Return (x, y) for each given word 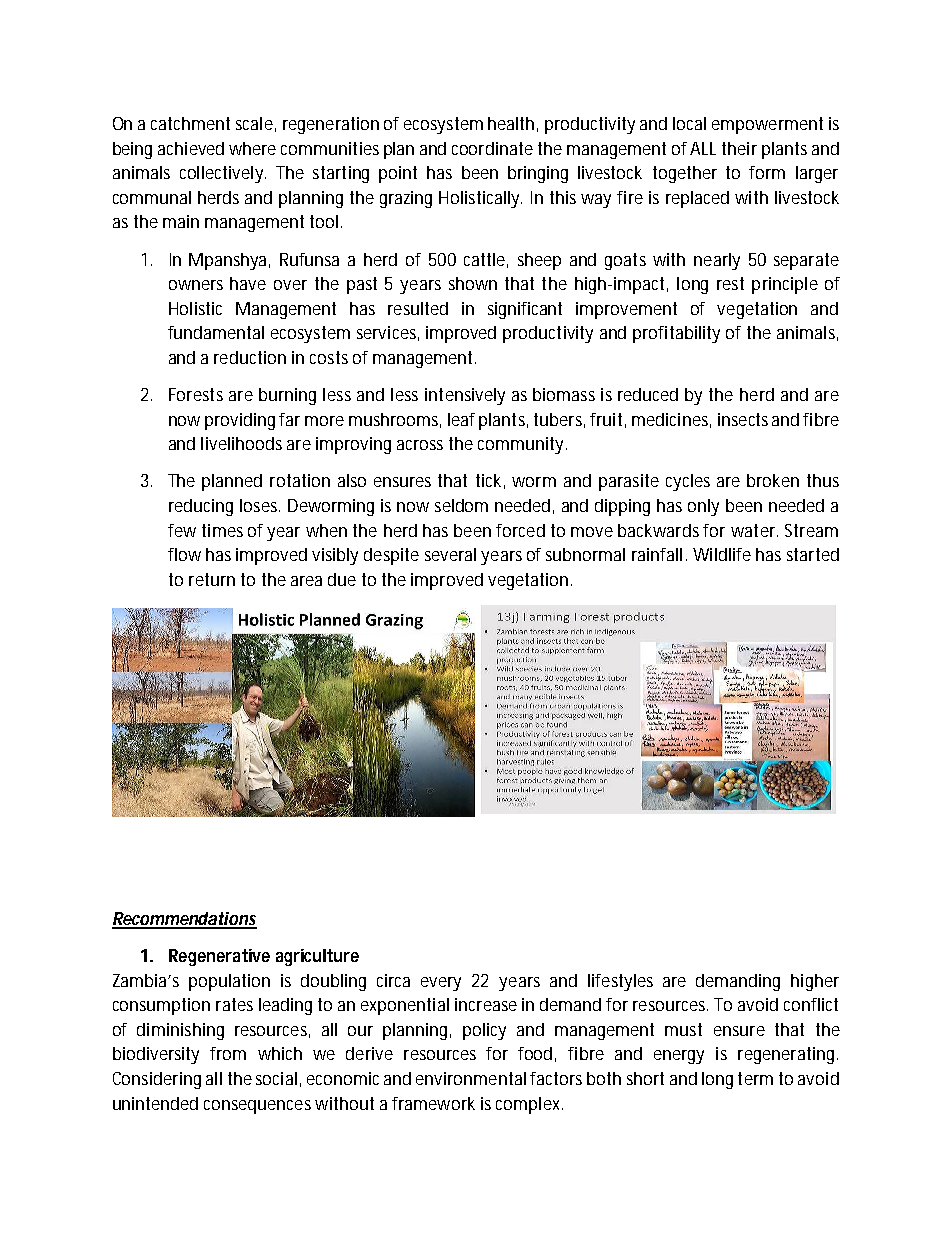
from (228, 1053)
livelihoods (241, 443)
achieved (191, 148)
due (342, 579)
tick (490, 481)
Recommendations (184, 920)
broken (773, 480)
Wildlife (722, 554)
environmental (471, 1078)
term (755, 1078)
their (739, 148)
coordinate (492, 148)
